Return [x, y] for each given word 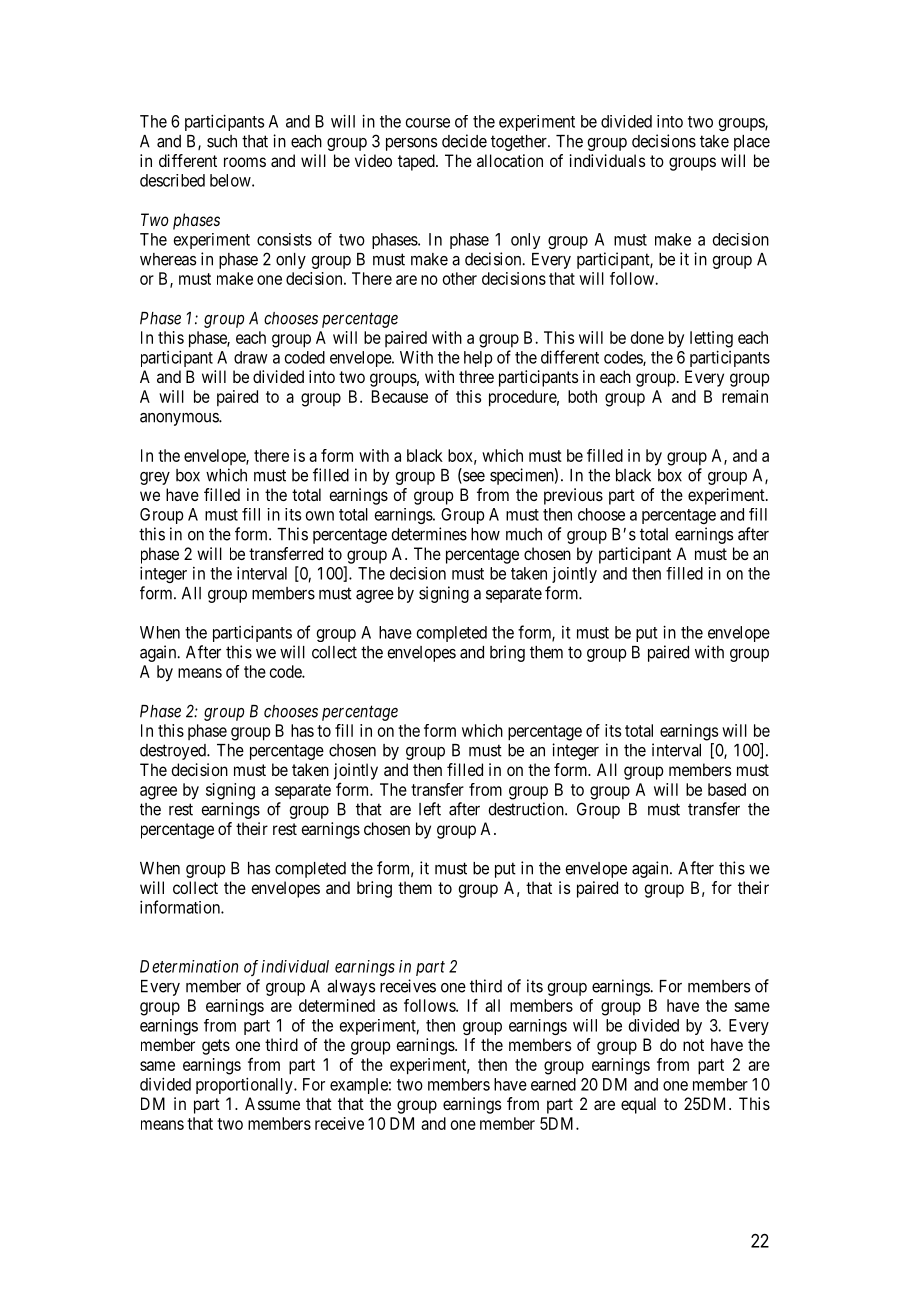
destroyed [174, 752]
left [430, 809]
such [222, 141]
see [473, 478]
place [752, 143]
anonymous [180, 419]
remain [745, 396]
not [693, 1045]
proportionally [245, 1085]
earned [553, 1084]
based [727, 789]
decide [464, 141]
